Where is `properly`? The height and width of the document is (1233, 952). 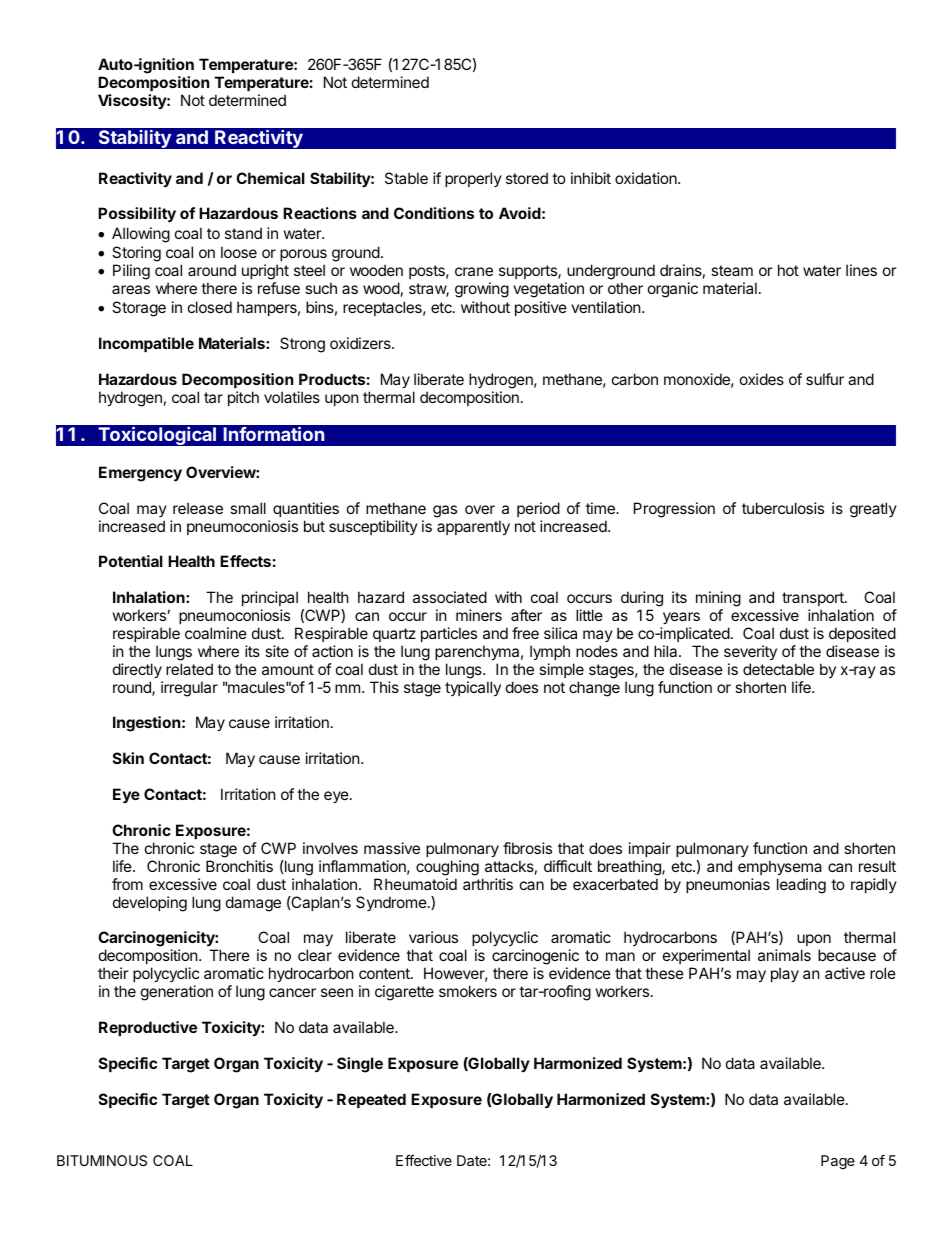
properly is located at coordinates (473, 179).
